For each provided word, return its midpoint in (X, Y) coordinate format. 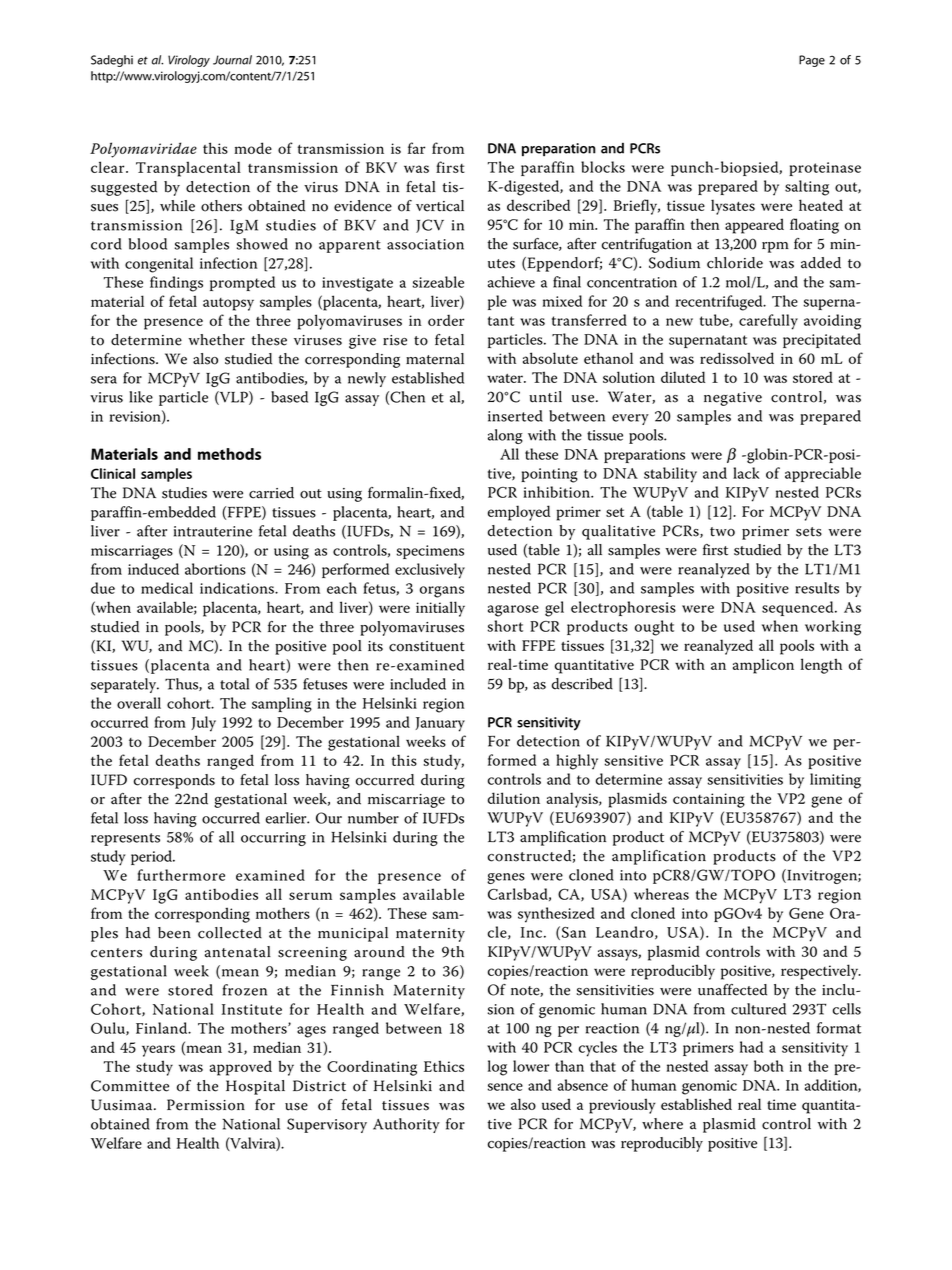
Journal (232, 60)
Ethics (444, 1066)
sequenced (799, 608)
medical (167, 588)
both (769, 1066)
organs (442, 592)
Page (812, 61)
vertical (440, 206)
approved (241, 1068)
